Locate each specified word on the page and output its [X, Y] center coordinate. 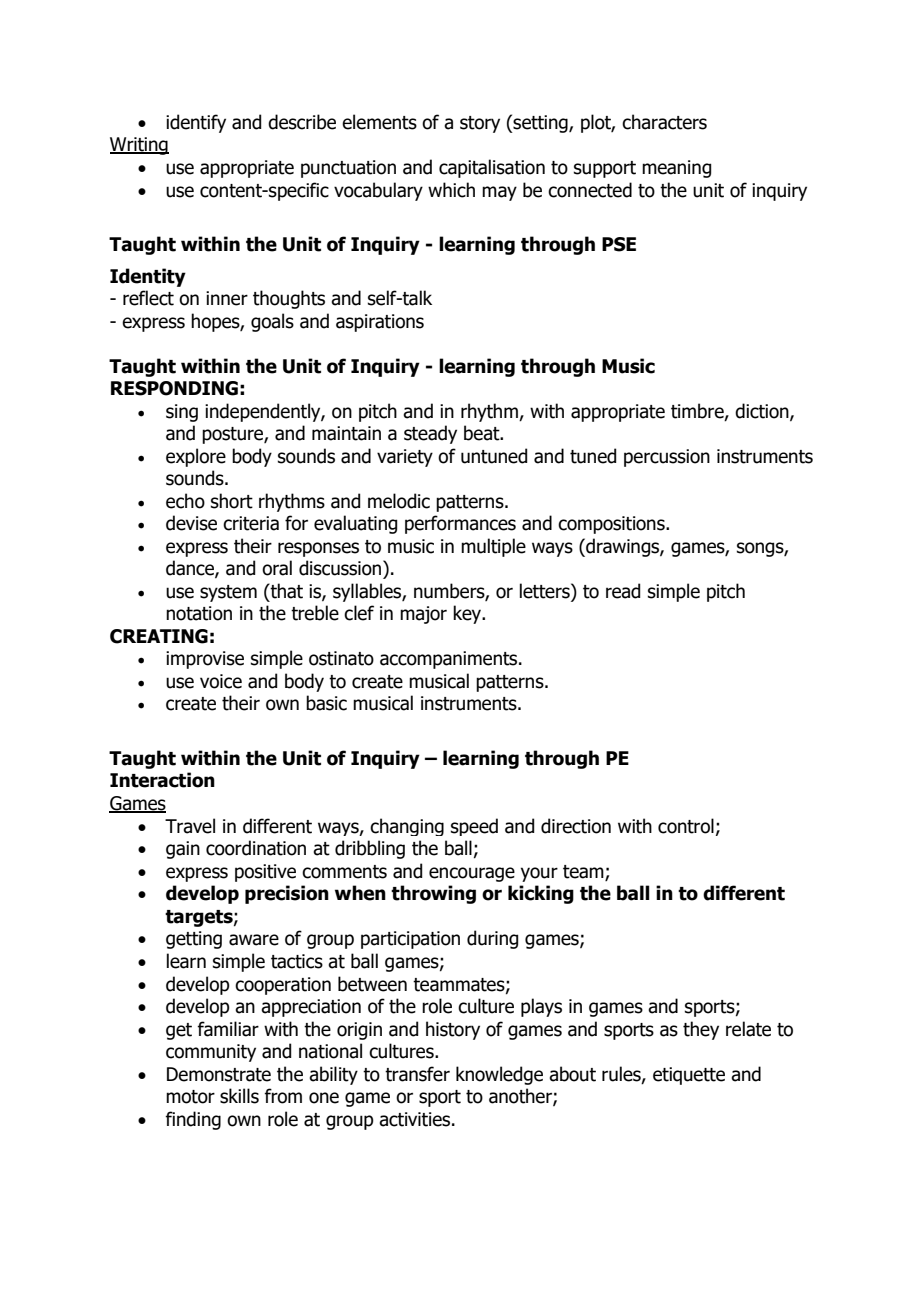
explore [196, 457]
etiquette [689, 1076]
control [686, 826]
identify [196, 123]
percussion [667, 458]
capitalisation [492, 168]
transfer [417, 1074]
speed [474, 827]
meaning [676, 169]
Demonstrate [219, 1074]
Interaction [162, 780]
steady [430, 434]
